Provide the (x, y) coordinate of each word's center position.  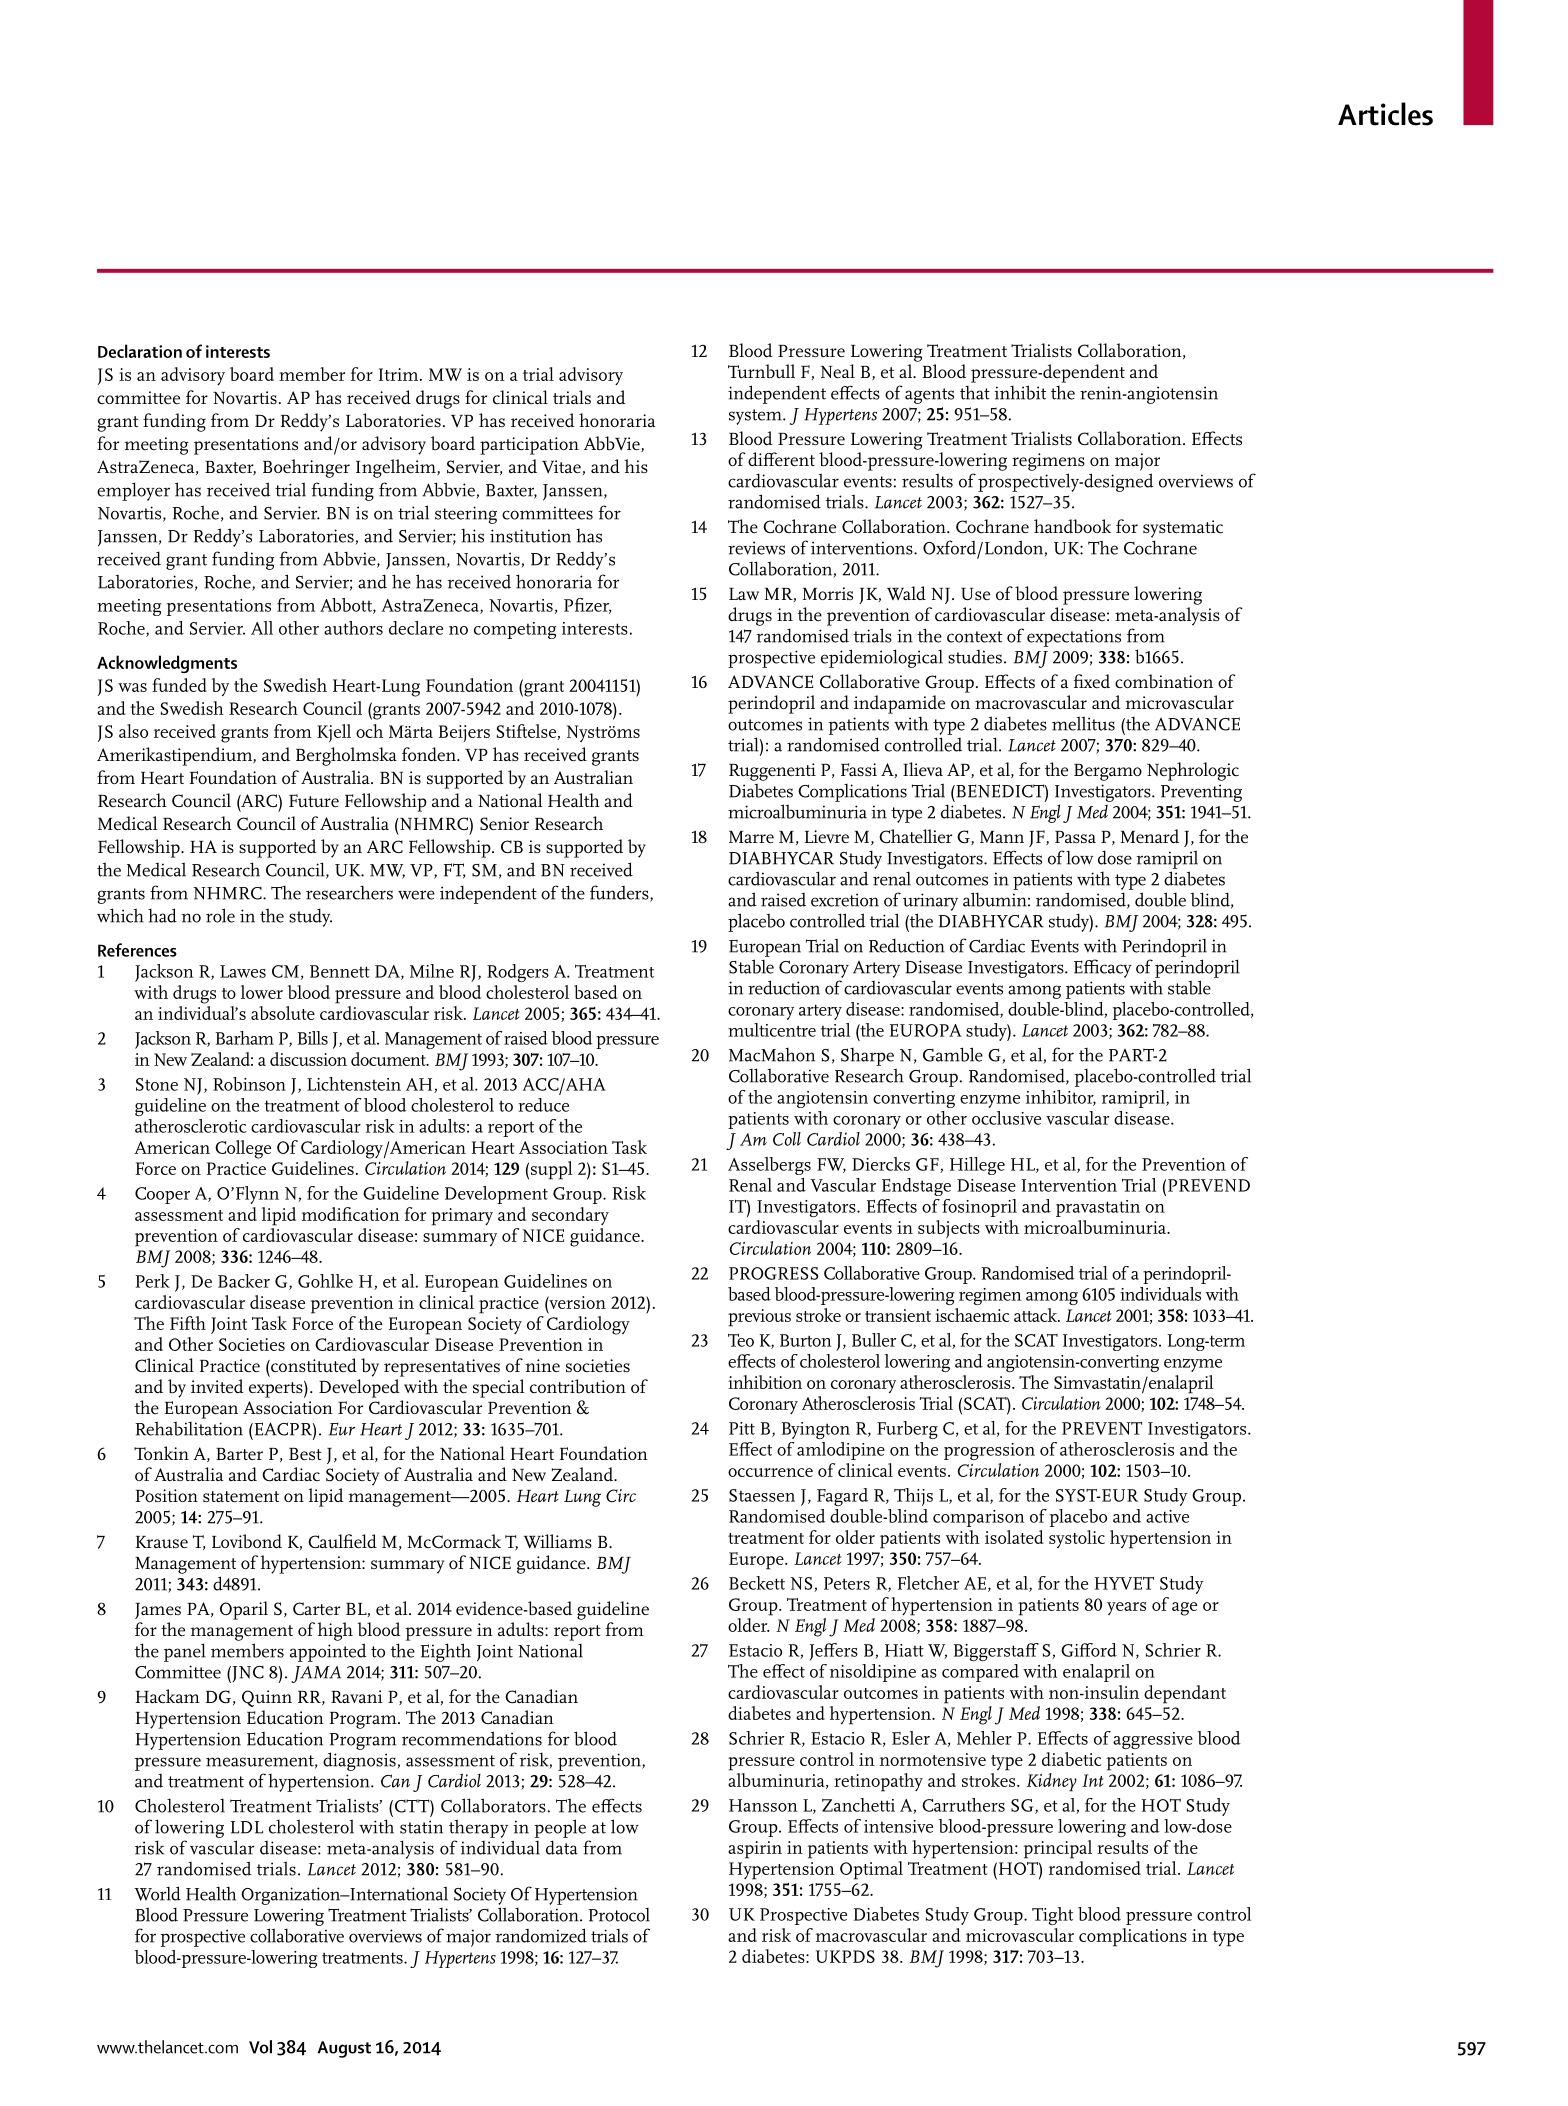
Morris (828, 593)
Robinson (249, 1084)
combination (1164, 681)
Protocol (619, 1914)
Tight (1052, 1916)
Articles (1385, 114)
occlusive (1006, 1118)
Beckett (757, 1583)
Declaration (140, 351)
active (1167, 1516)
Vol (260, 2047)
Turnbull (761, 371)
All (262, 628)
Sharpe (867, 1056)
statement (241, 1497)
